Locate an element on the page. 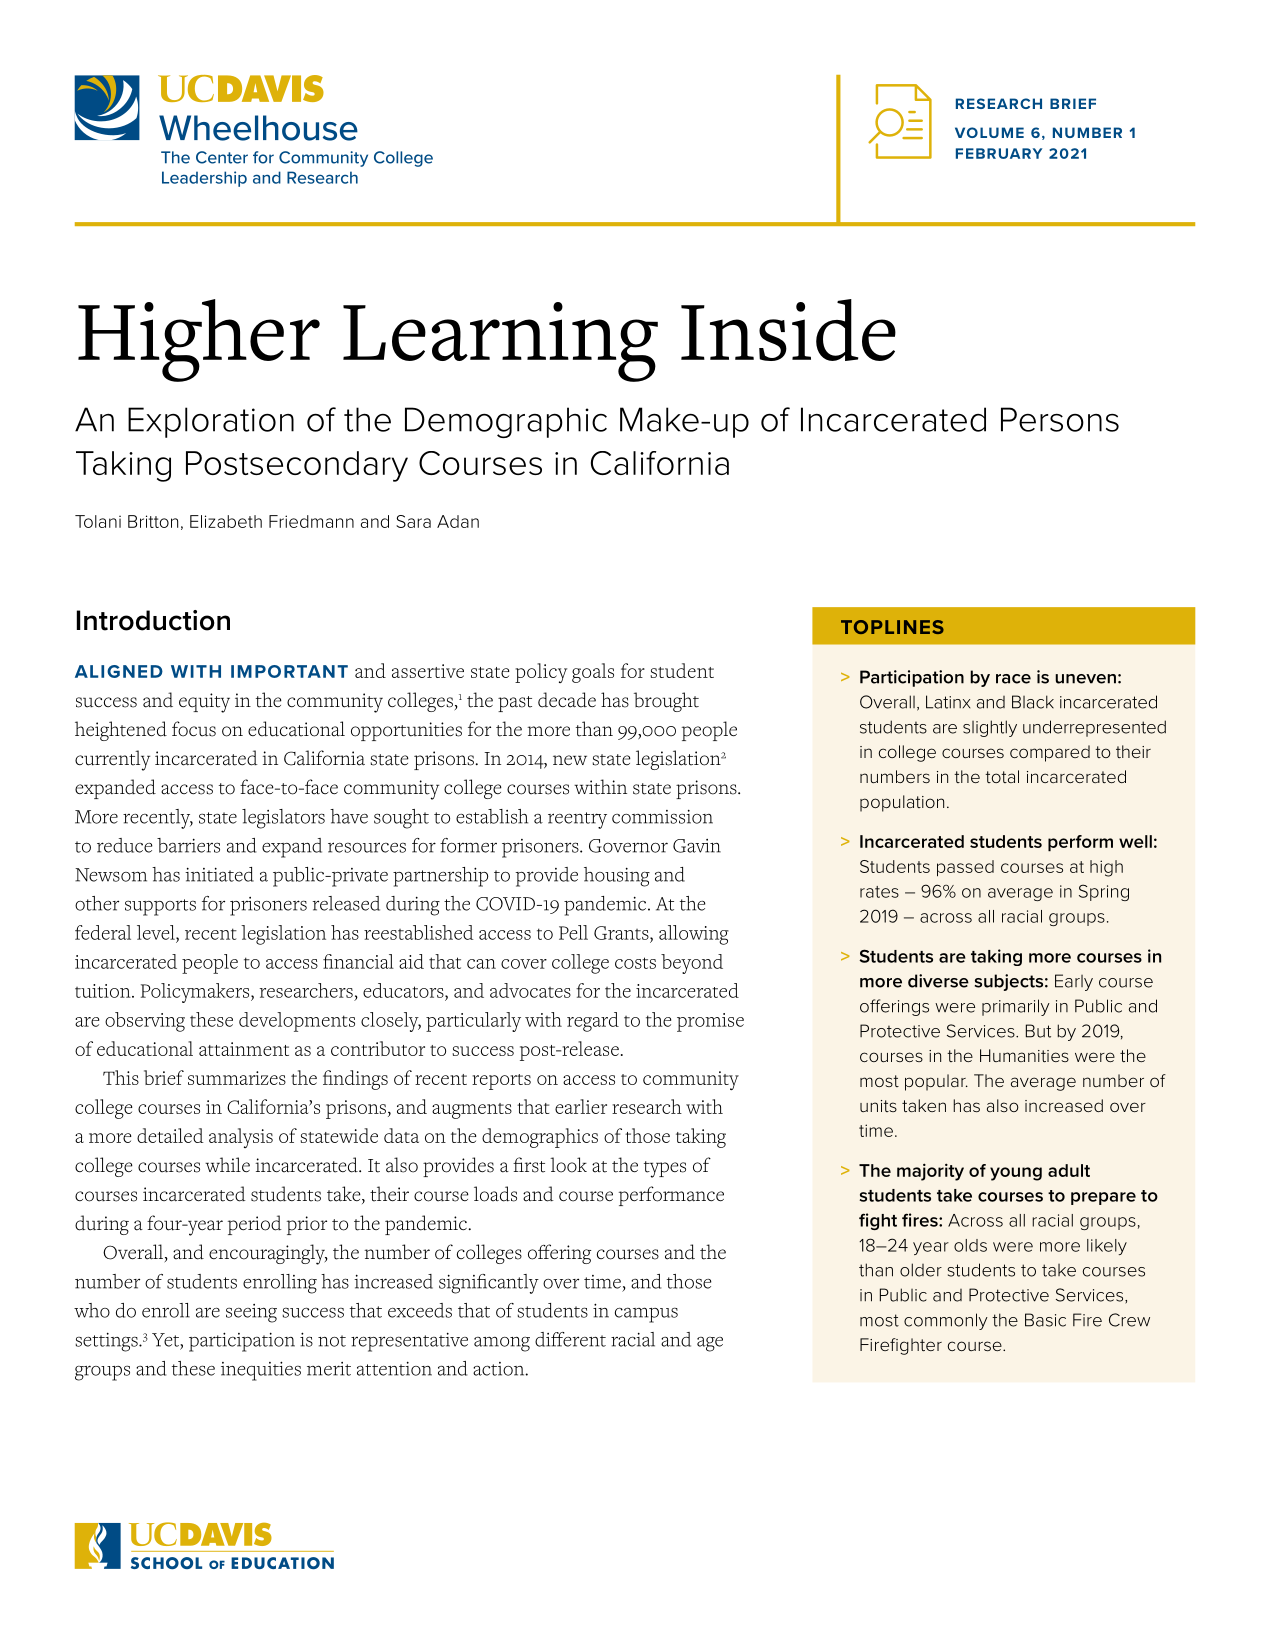  Learning is located at coordinates (500, 342).
